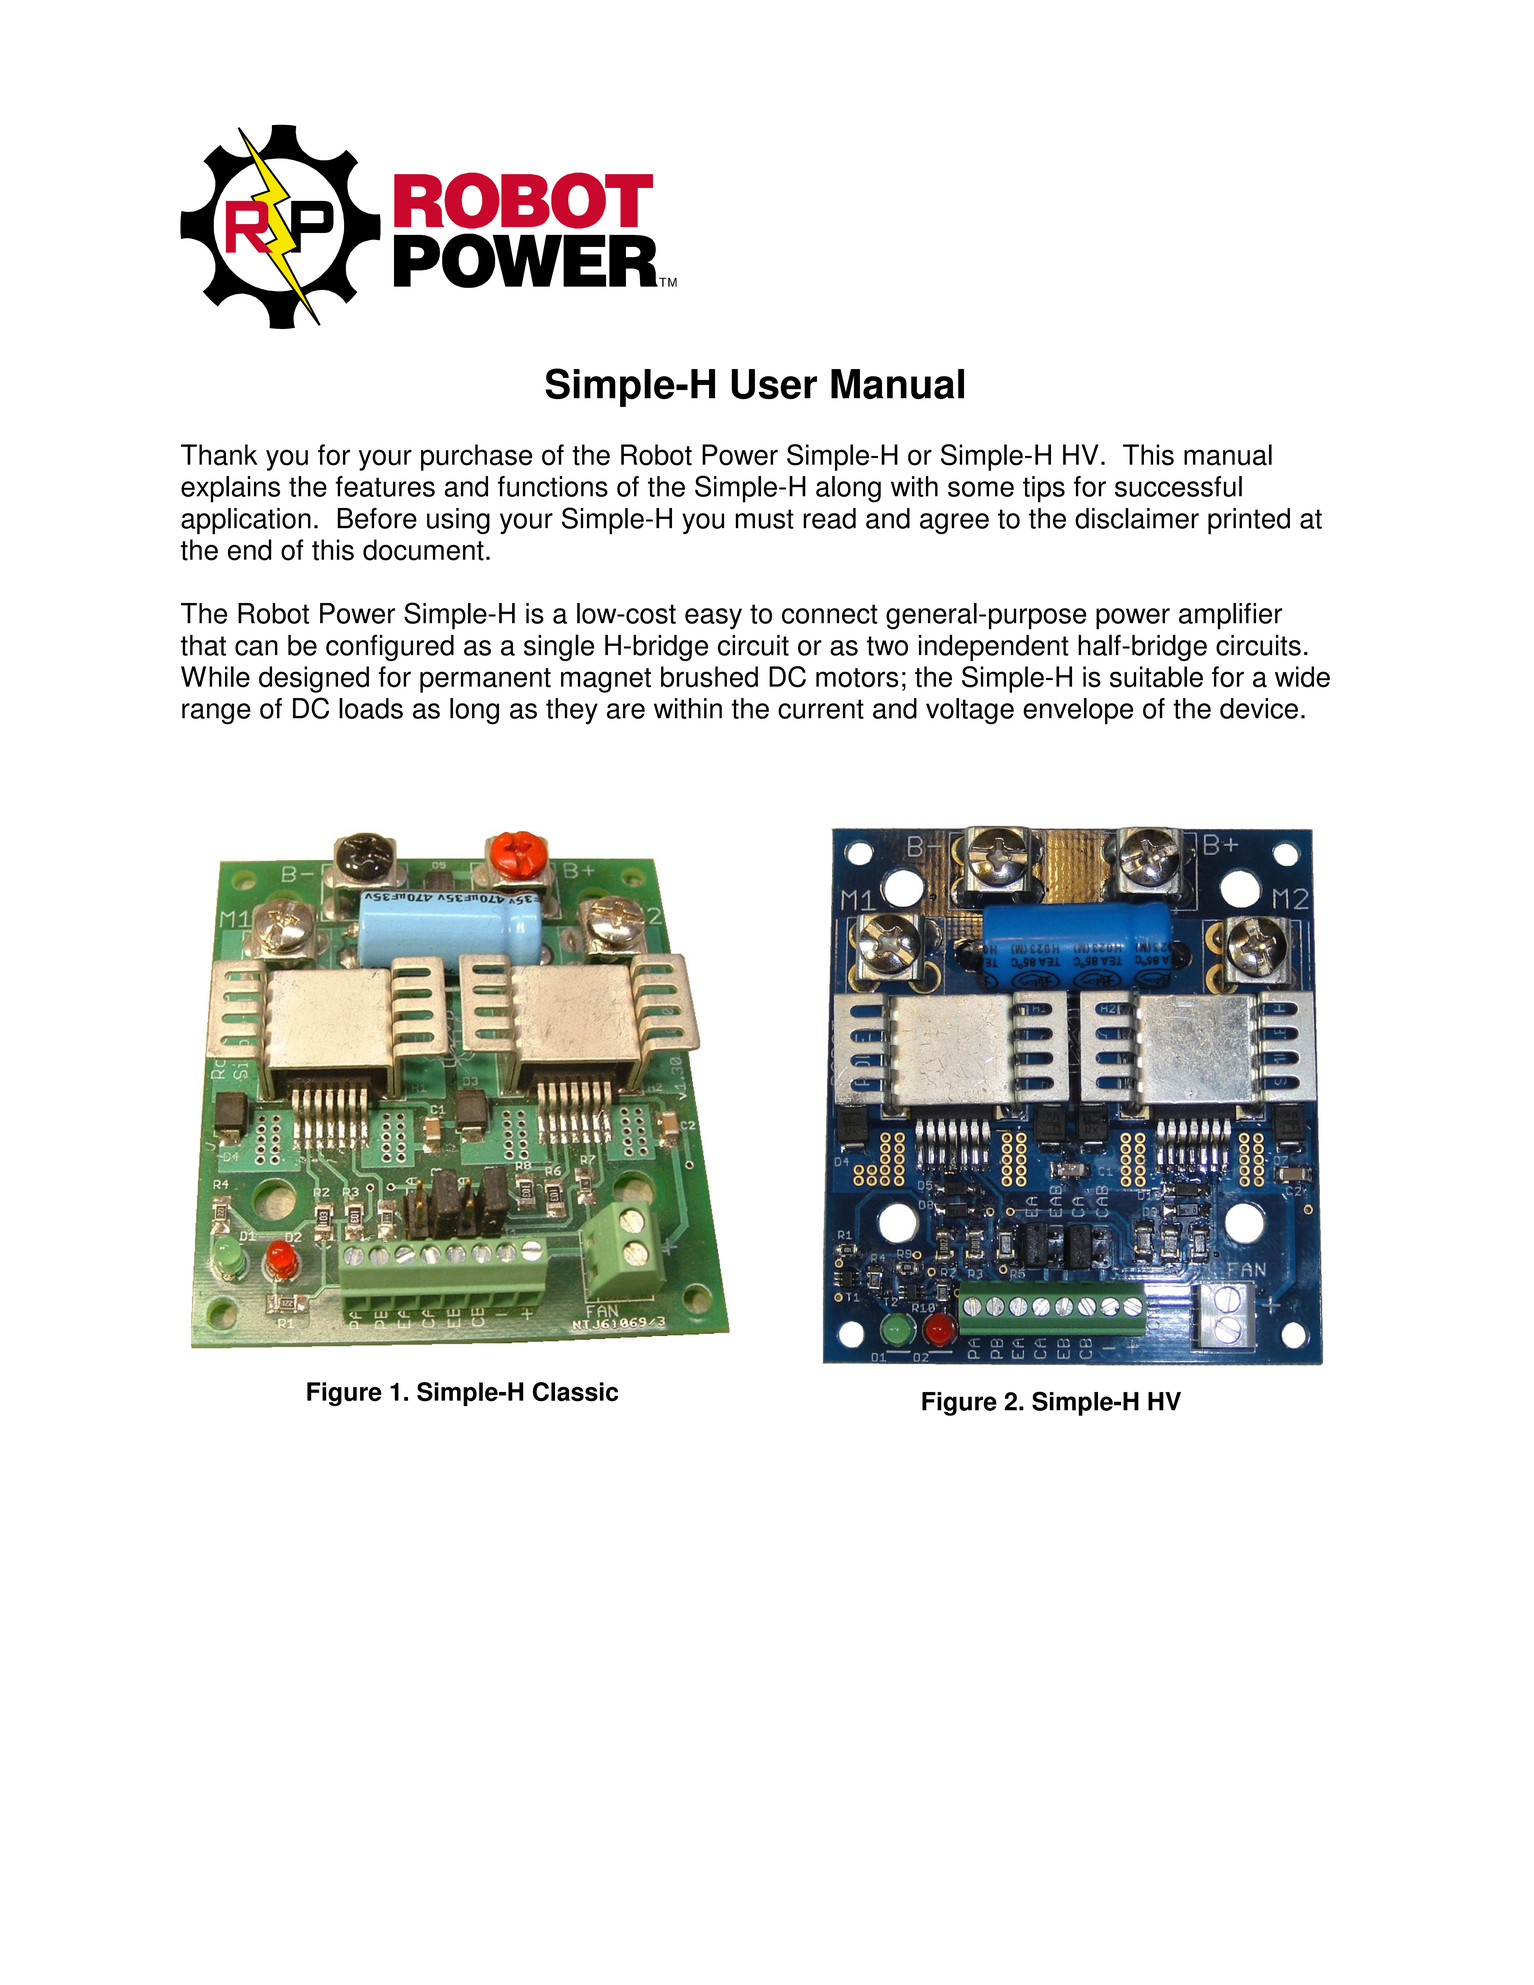  Describe the element at coordinates (219, 455) in the page. I see `Thank` at that location.
